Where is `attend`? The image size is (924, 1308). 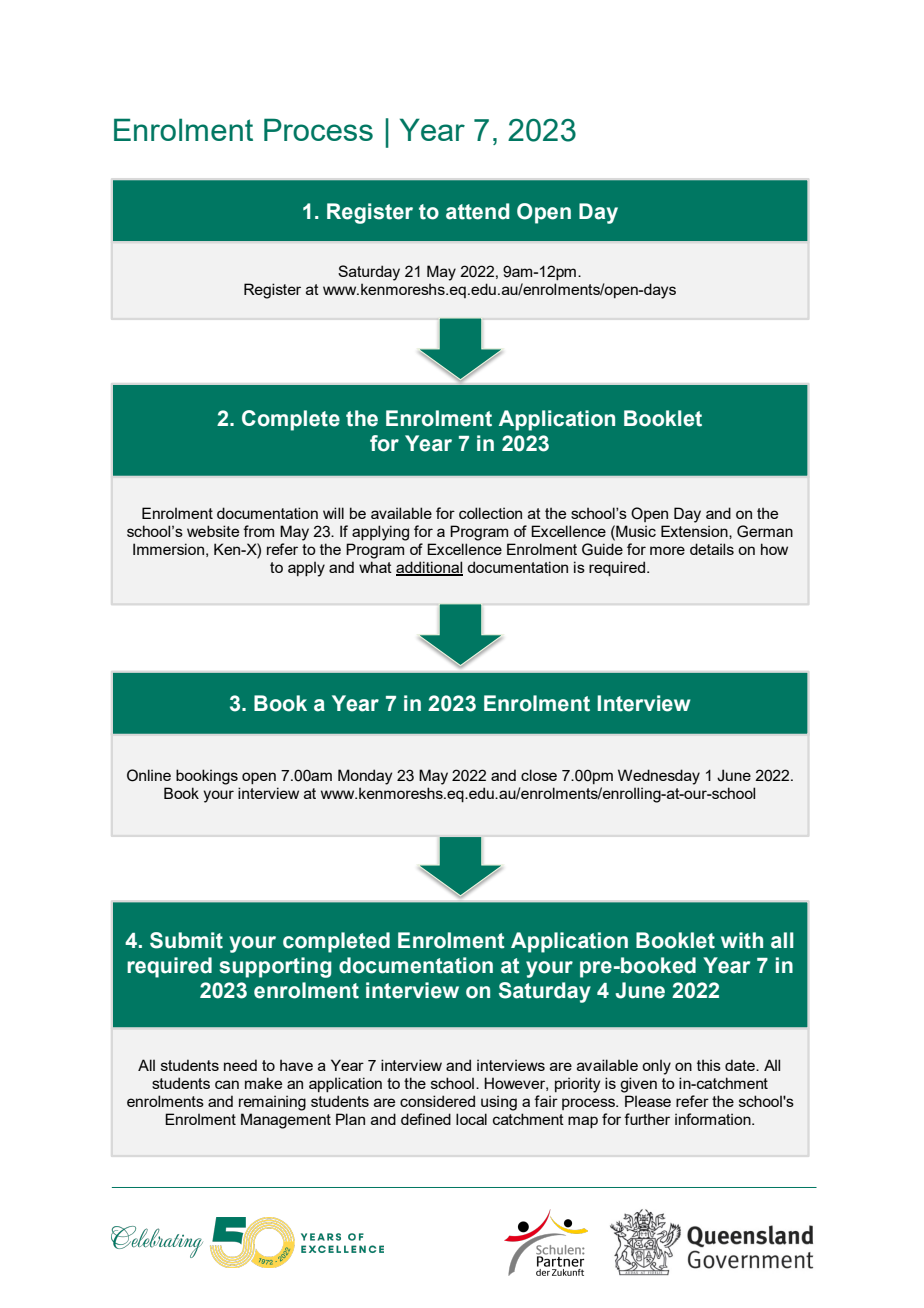
attend is located at coordinates (477, 211).
